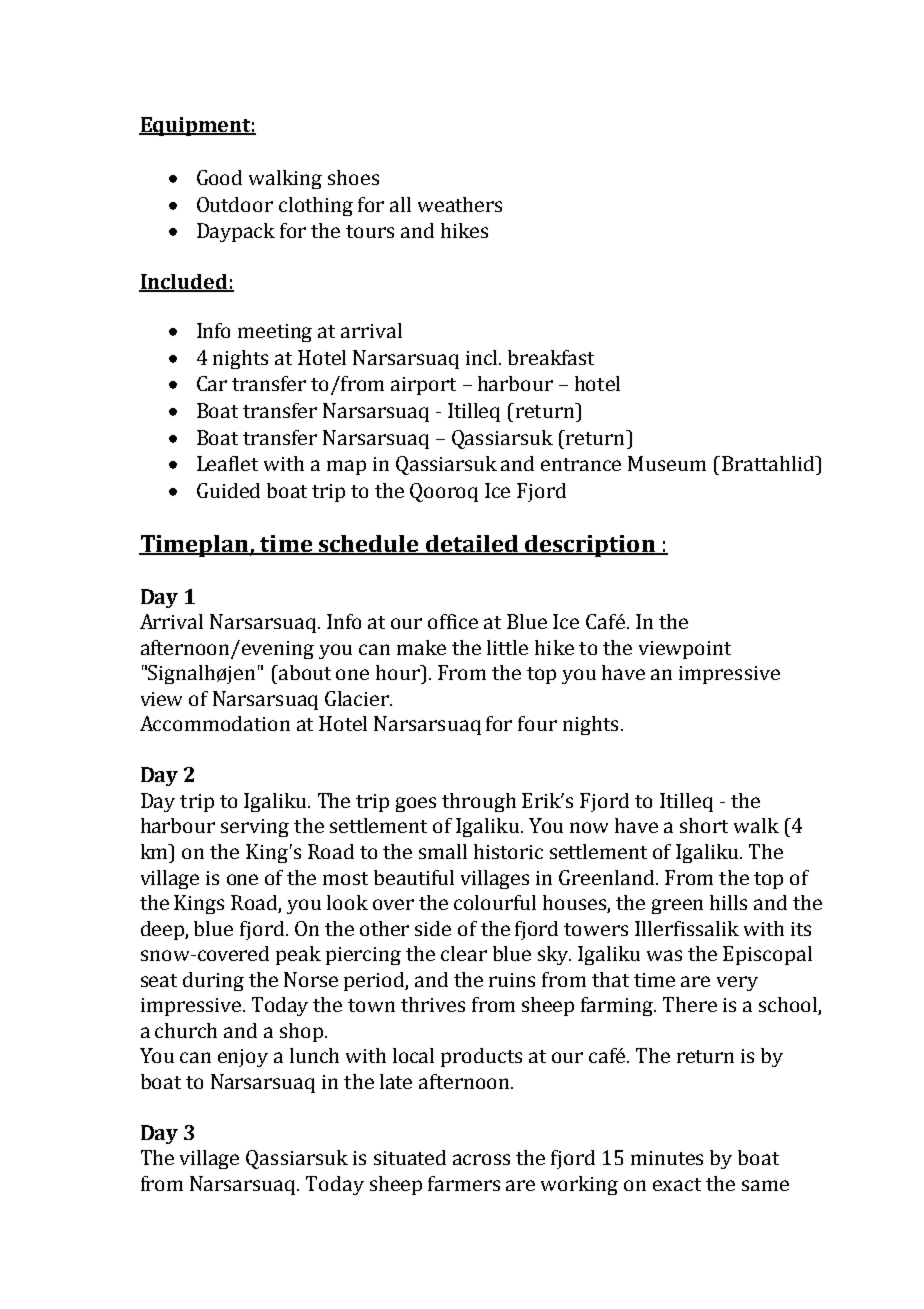  Describe the element at coordinates (423, 386) in the screenshot. I see `airport` at that location.
